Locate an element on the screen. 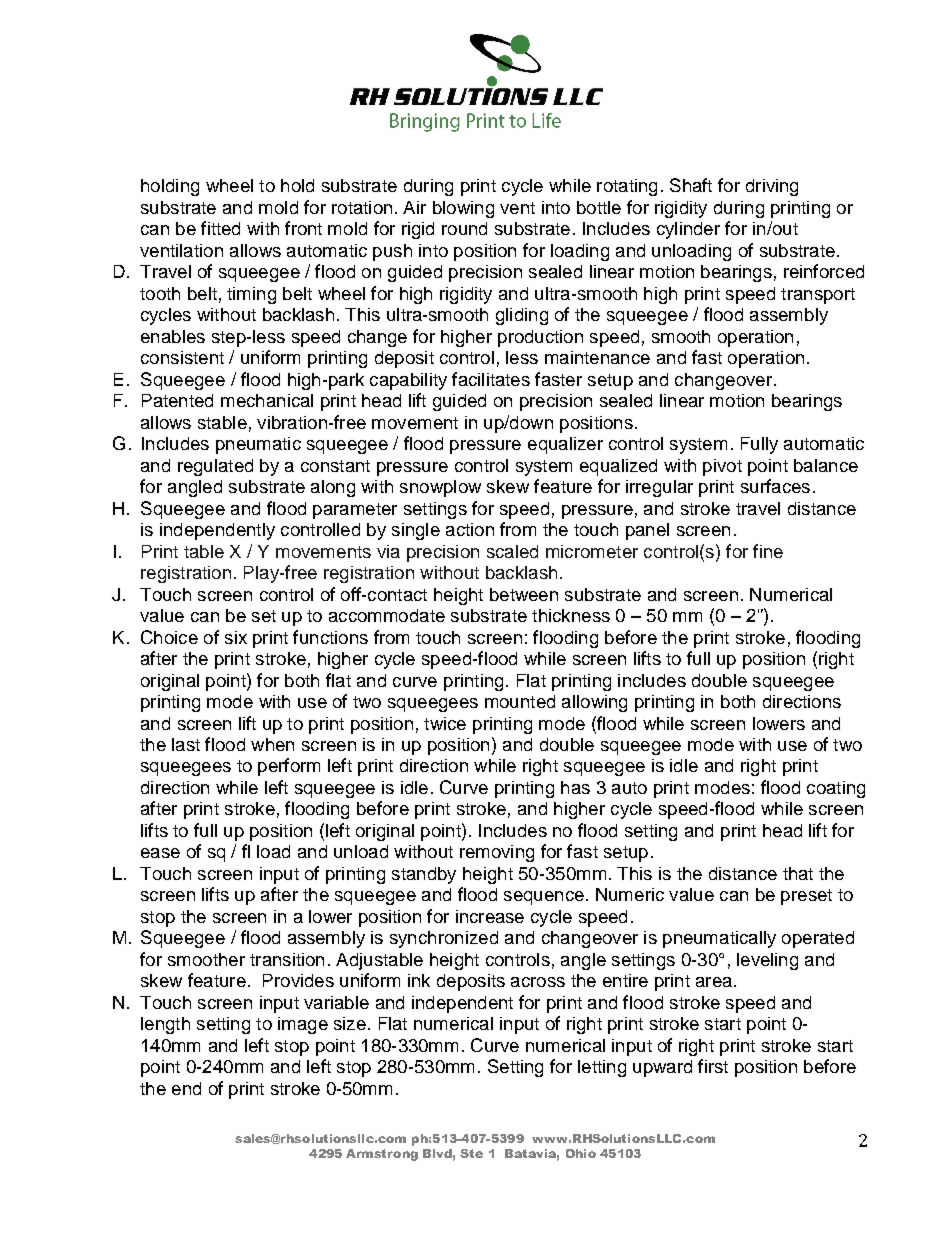  six is located at coordinates (236, 637).
